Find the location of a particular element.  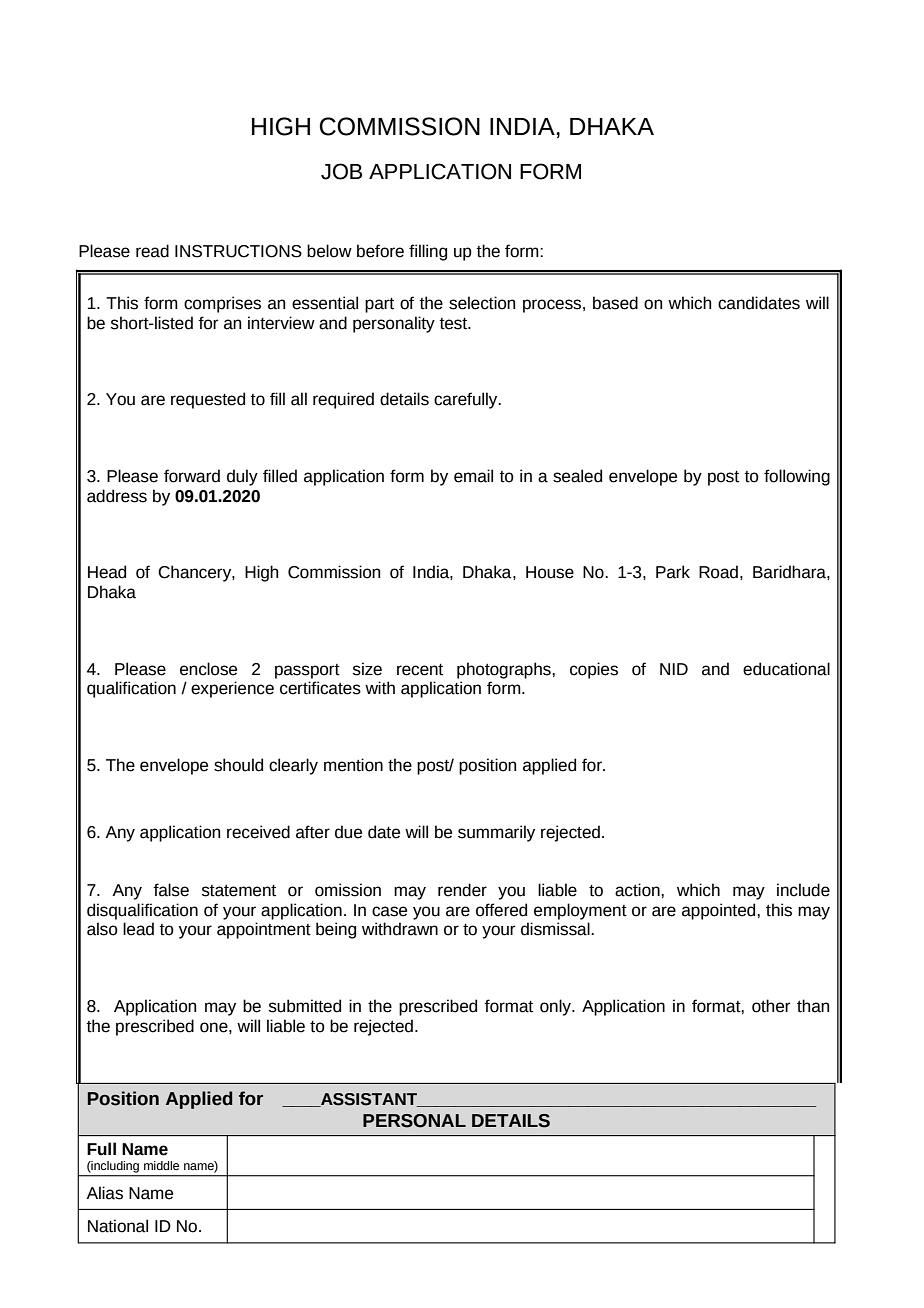

email is located at coordinates (473, 476).
